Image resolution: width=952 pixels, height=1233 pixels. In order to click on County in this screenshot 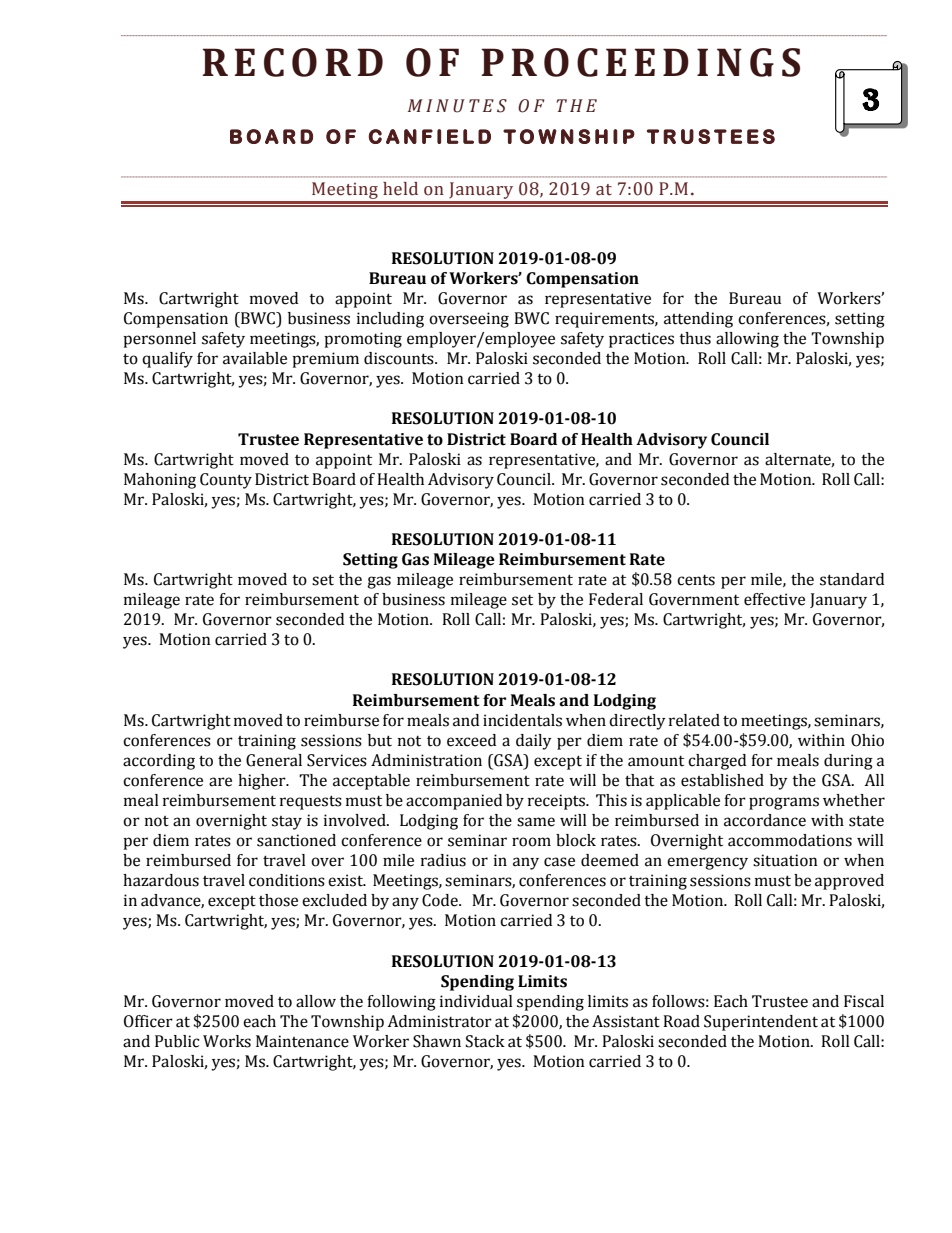, I will do `click(226, 481)`.
